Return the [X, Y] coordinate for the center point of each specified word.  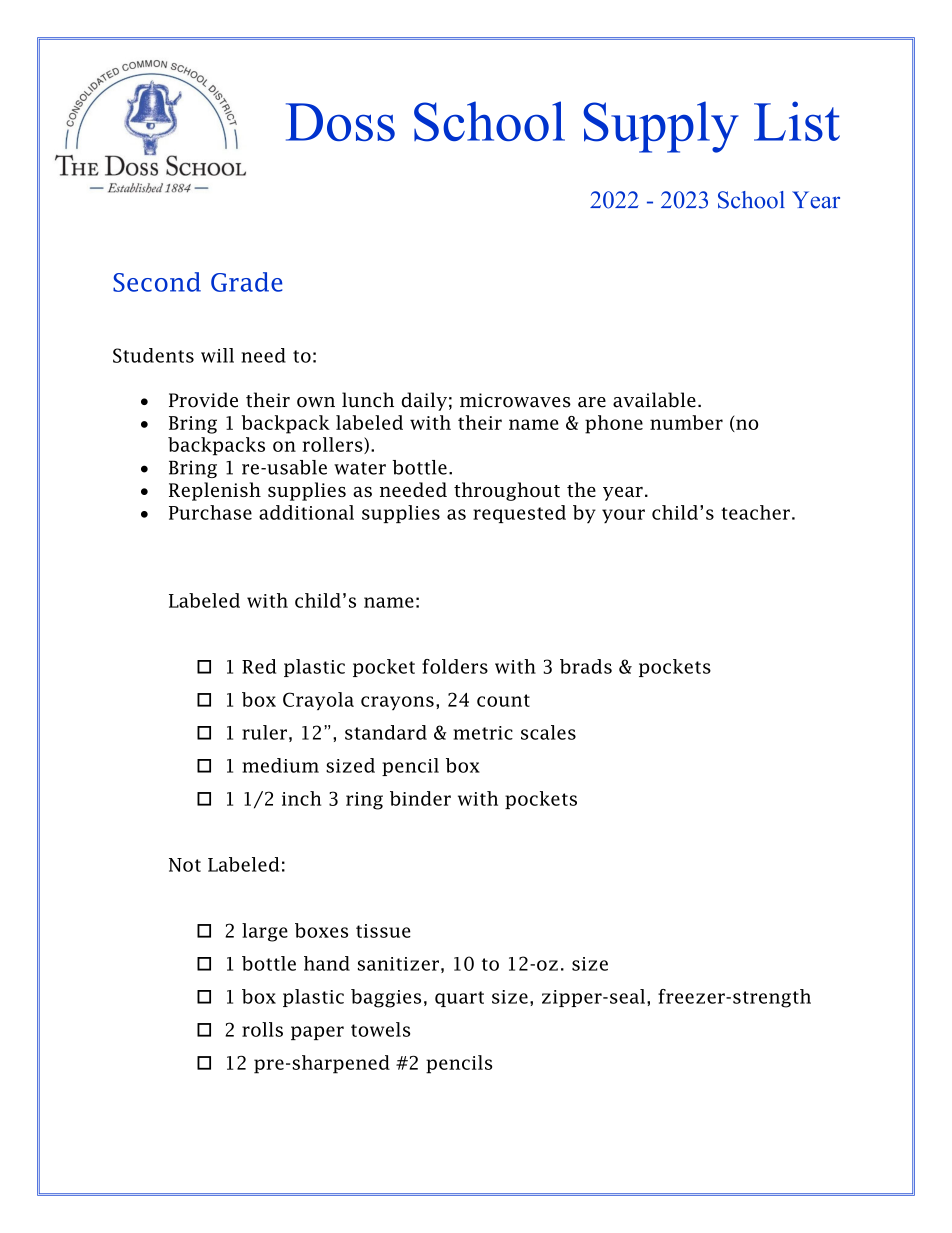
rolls [262, 1029]
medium [280, 765]
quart [459, 999]
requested [519, 514]
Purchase [210, 512]
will [217, 355]
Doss [340, 122]
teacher [755, 512]
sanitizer [398, 964]
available [654, 400]
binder [420, 798]
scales [548, 732]
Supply [661, 127]
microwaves [515, 400]
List [797, 121]
